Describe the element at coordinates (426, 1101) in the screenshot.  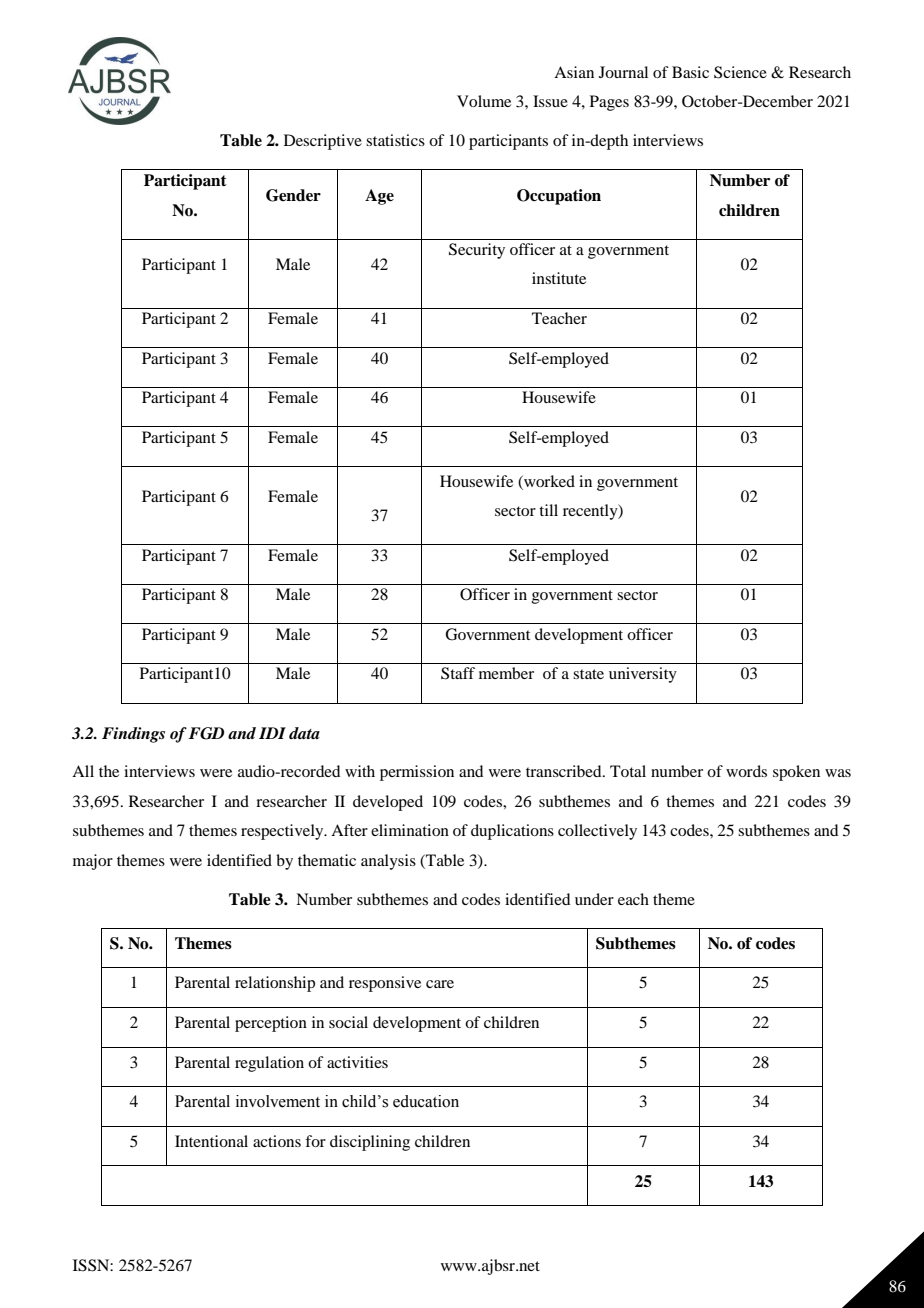
I see `education` at that location.
